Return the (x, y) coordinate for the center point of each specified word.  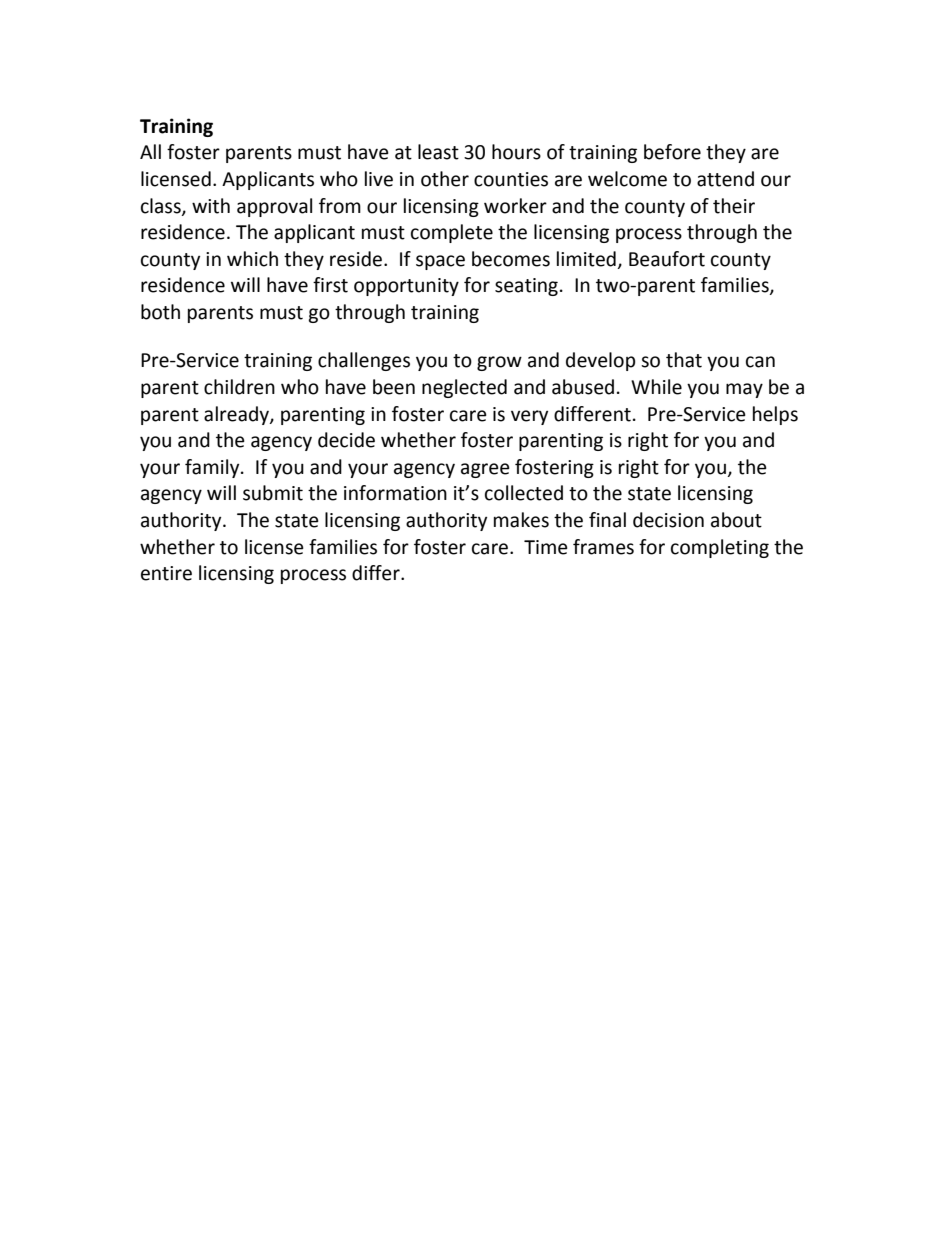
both (160, 312)
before (672, 152)
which (252, 259)
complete (452, 233)
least (438, 152)
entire (166, 573)
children (239, 387)
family (213, 468)
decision (668, 520)
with (211, 206)
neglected (464, 388)
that (684, 360)
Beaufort (667, 259)
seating (526, 287)
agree (485, 470)
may (744, 390)
